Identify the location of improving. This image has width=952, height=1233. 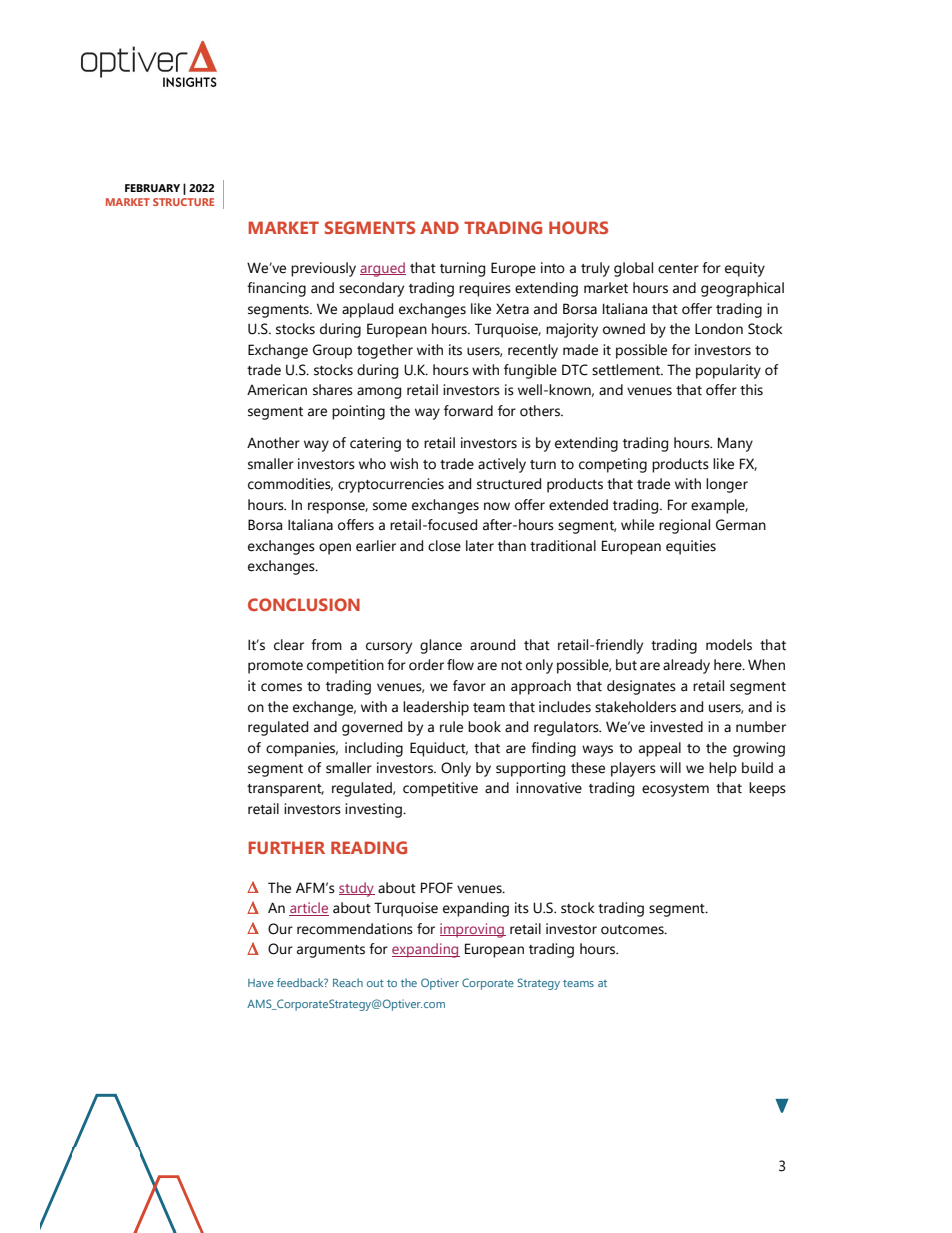
(473, 930).
